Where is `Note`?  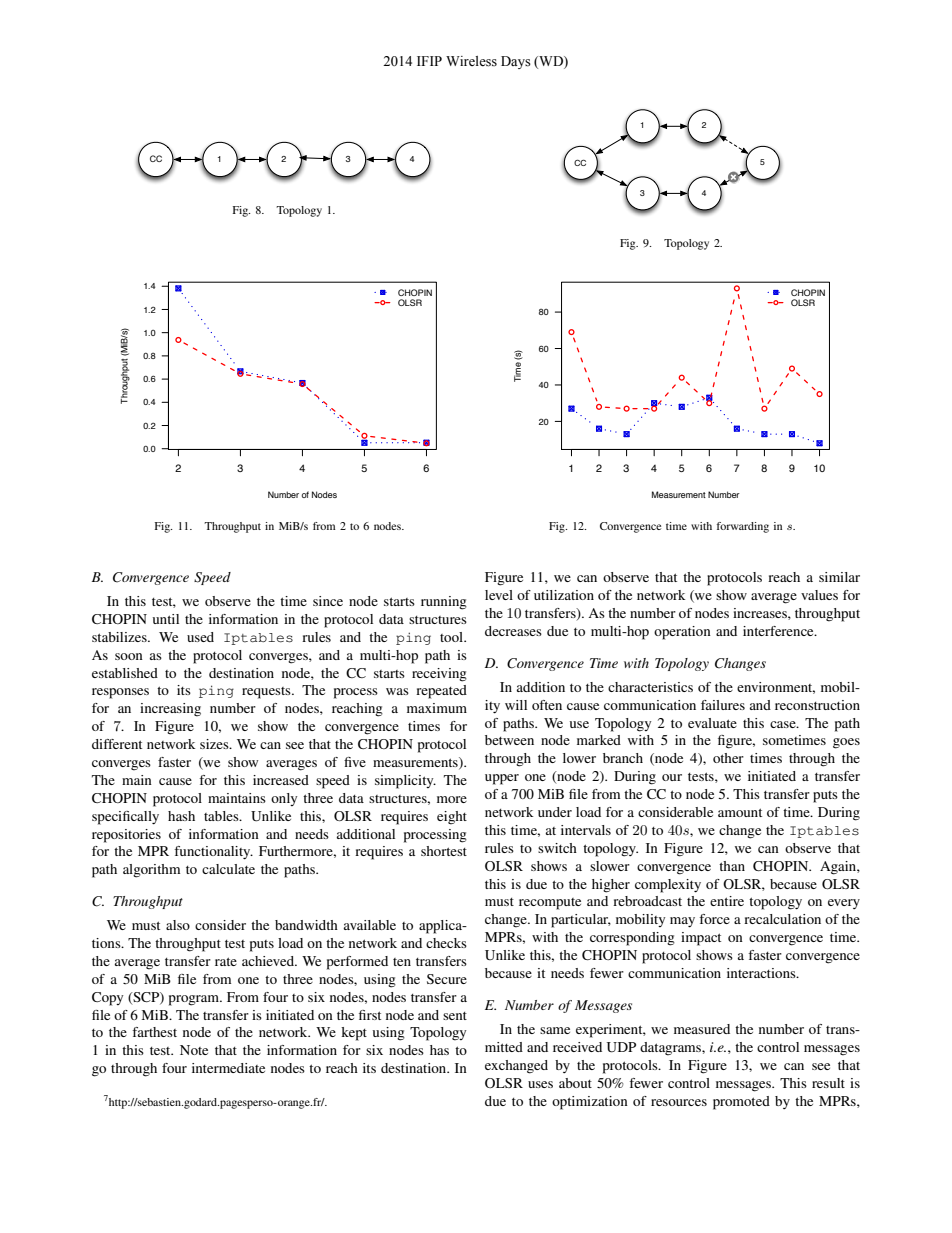 Note is located at coordinates (194, 1050).
